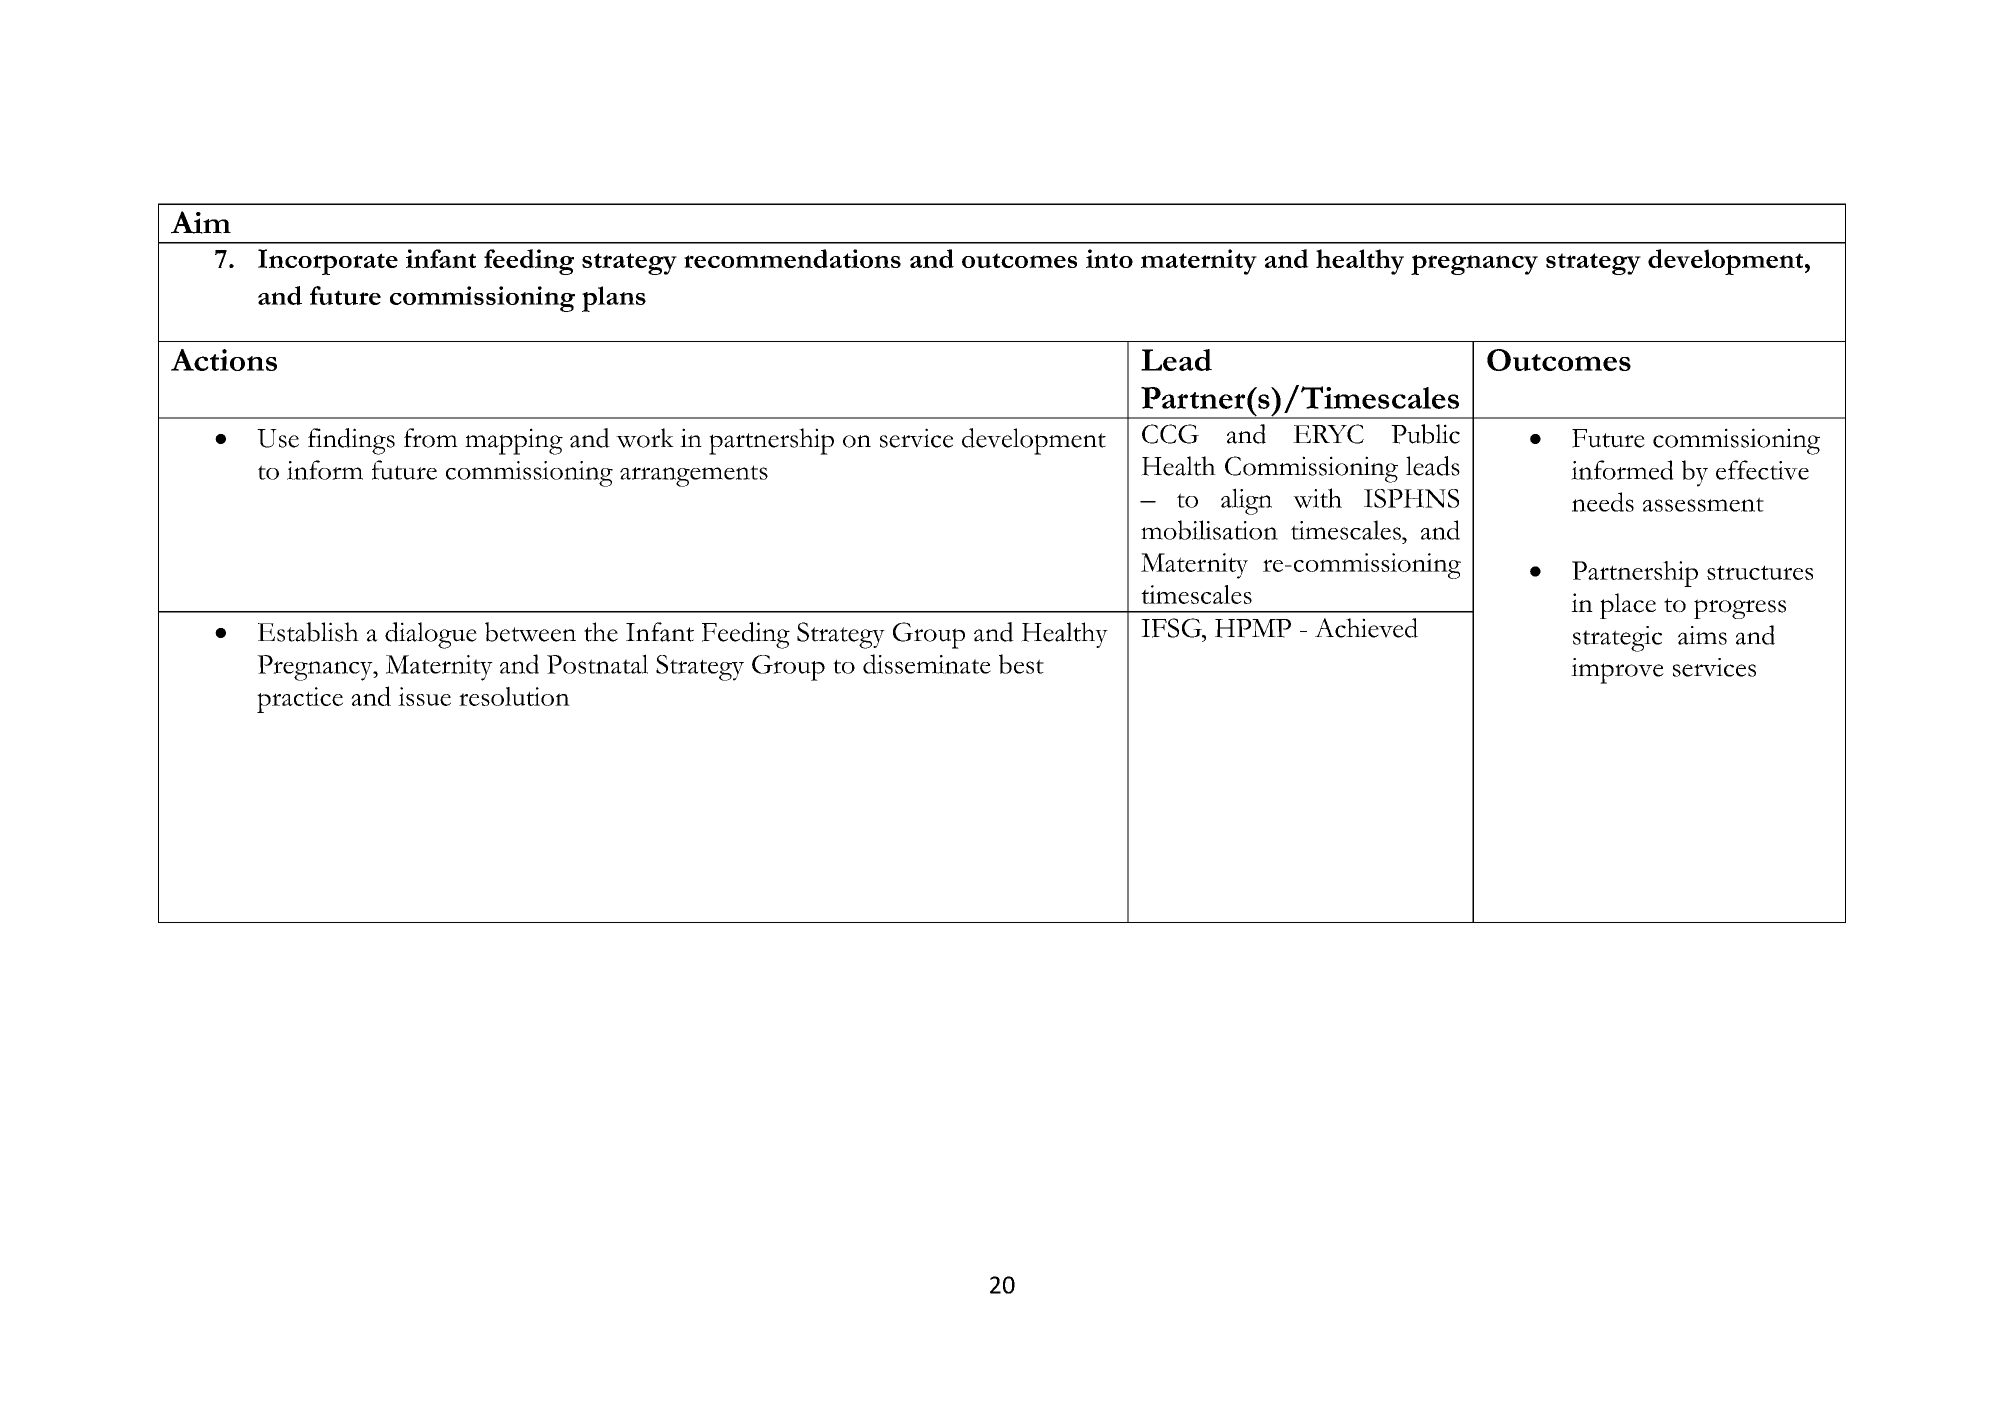  I want to click on Actions, so click(224, 360).
